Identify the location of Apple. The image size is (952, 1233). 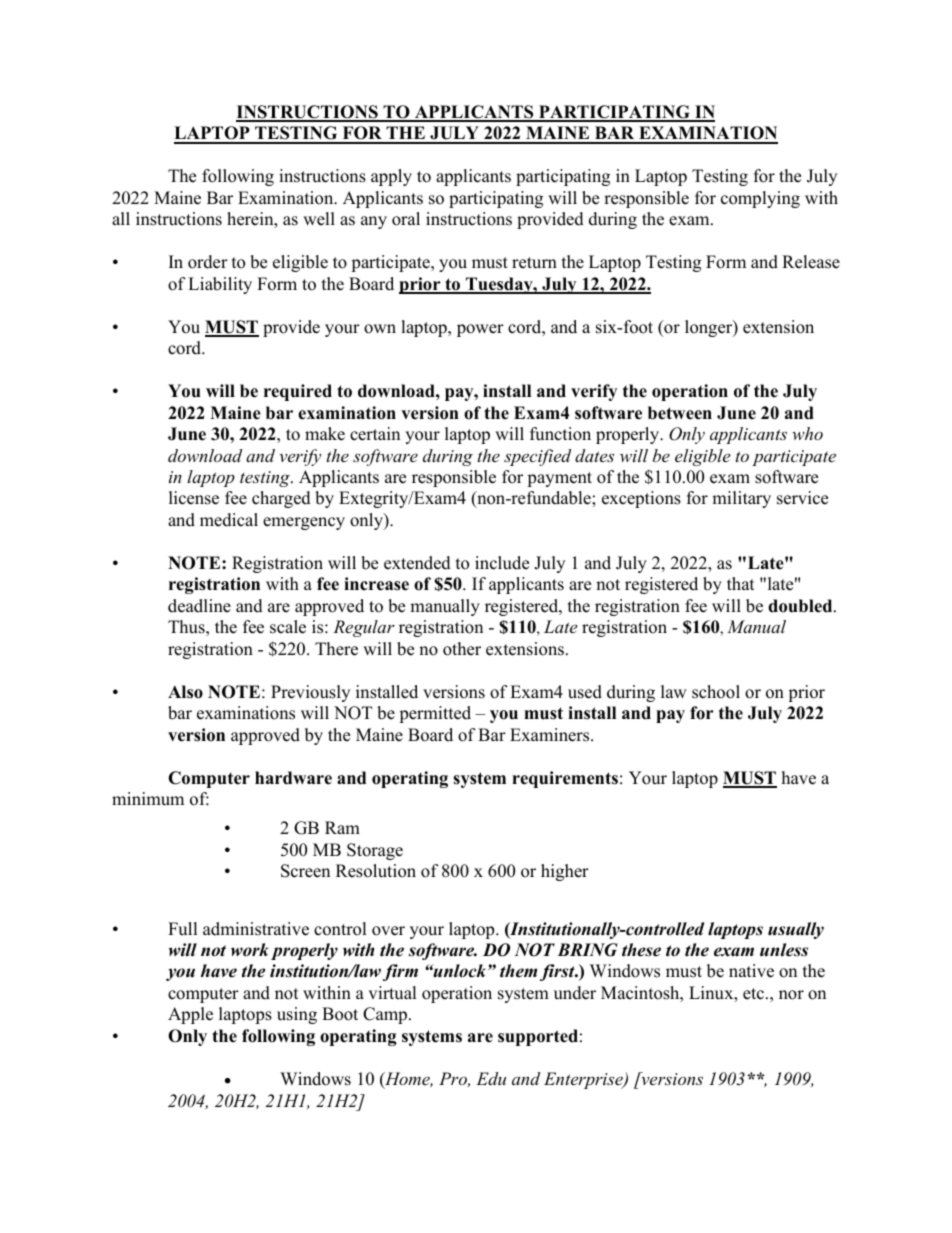
(190, 1015).
